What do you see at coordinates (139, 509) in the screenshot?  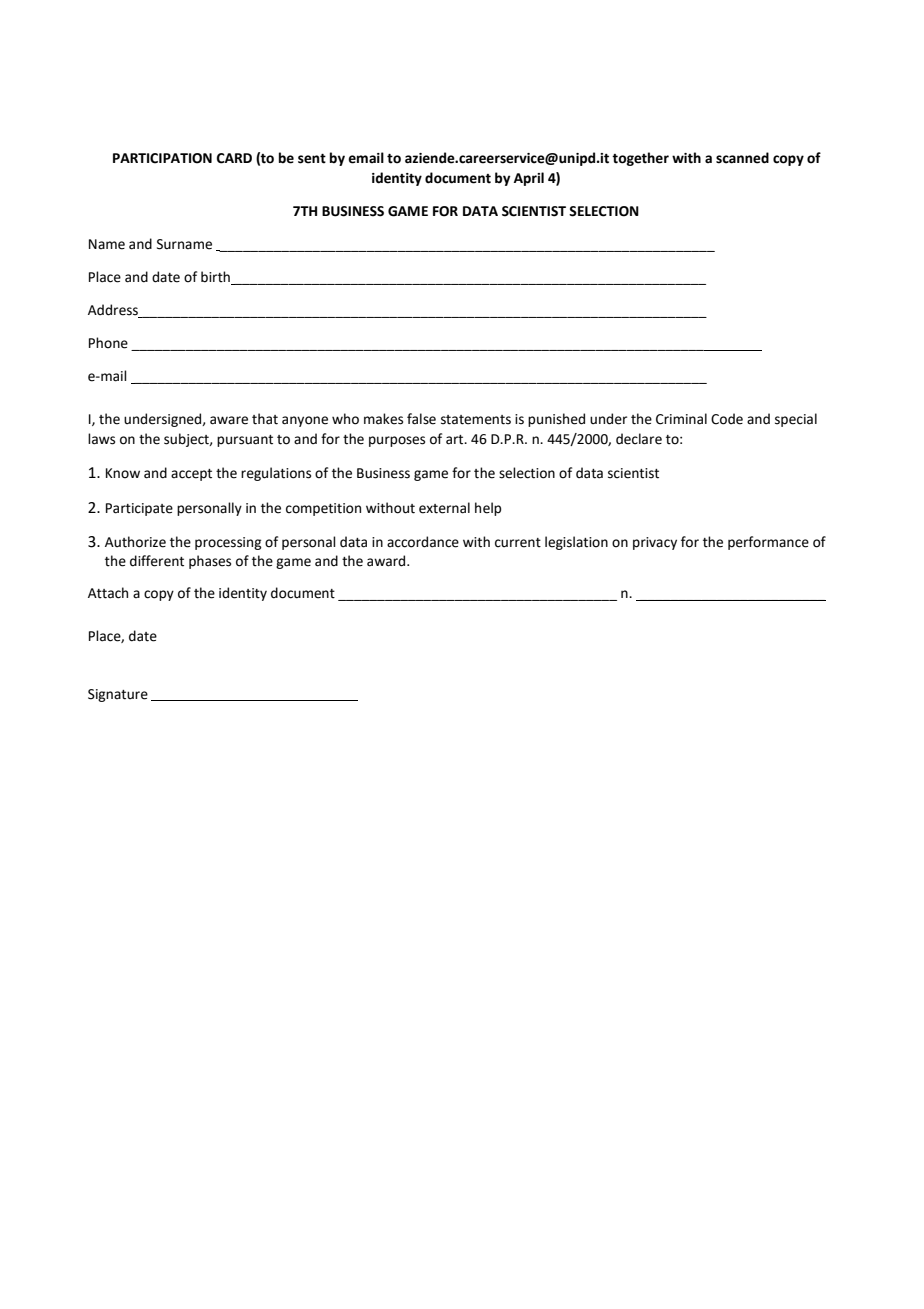 I see `Participate` at bounding box center [139, 509].
